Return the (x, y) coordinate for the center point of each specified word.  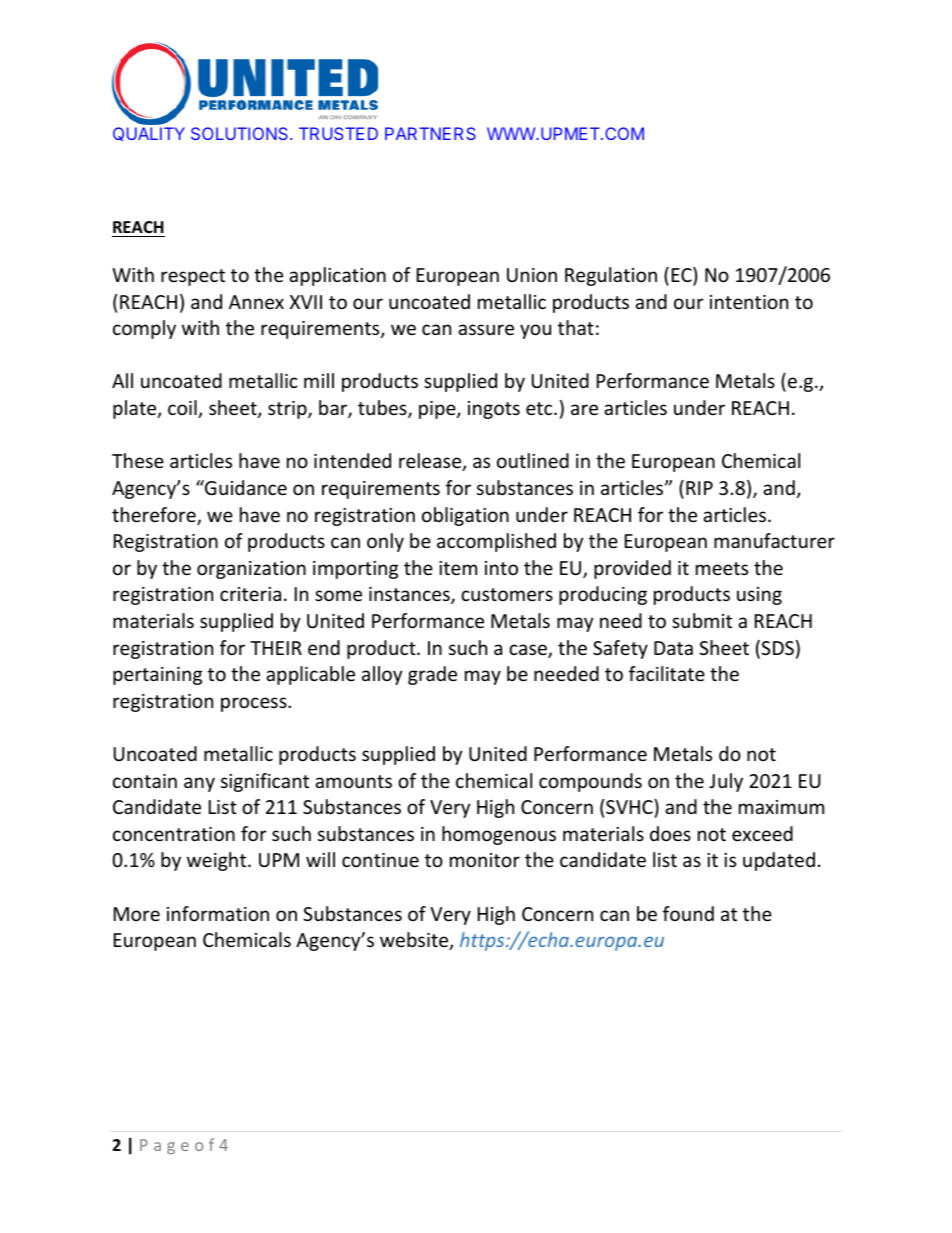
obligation (465, 516)
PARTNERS (430, 133)
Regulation (611, 276)
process (255, 704)
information (218, 913)
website (415, 941)
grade (432, 675)
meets (722, 568)
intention (749, 302)
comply (144, 329)
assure (486, 329)
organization (251, 570)
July (726, 782)
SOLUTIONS (241, 133)
